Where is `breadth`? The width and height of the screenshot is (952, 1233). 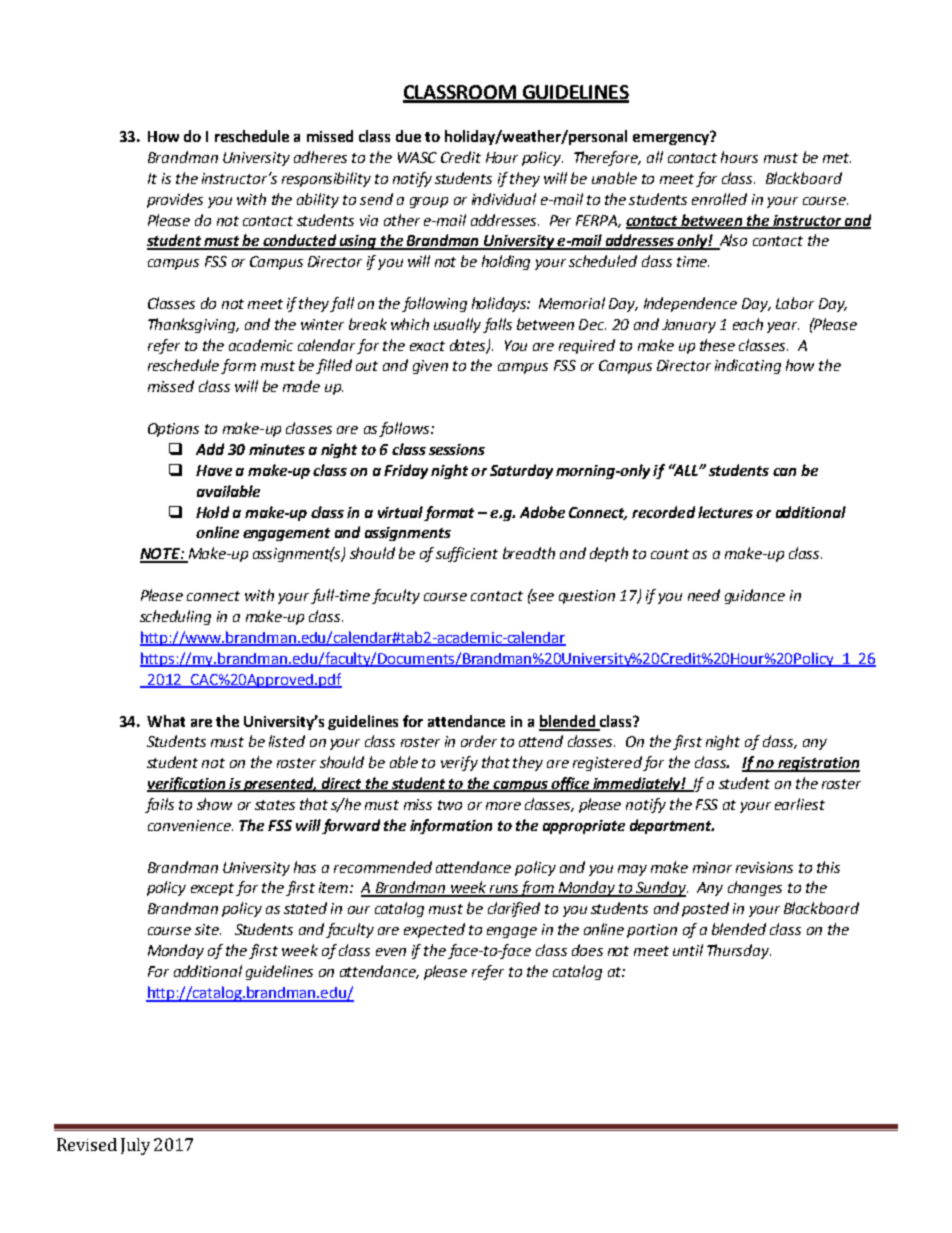 breadth is located at coordinates (529, 553).
